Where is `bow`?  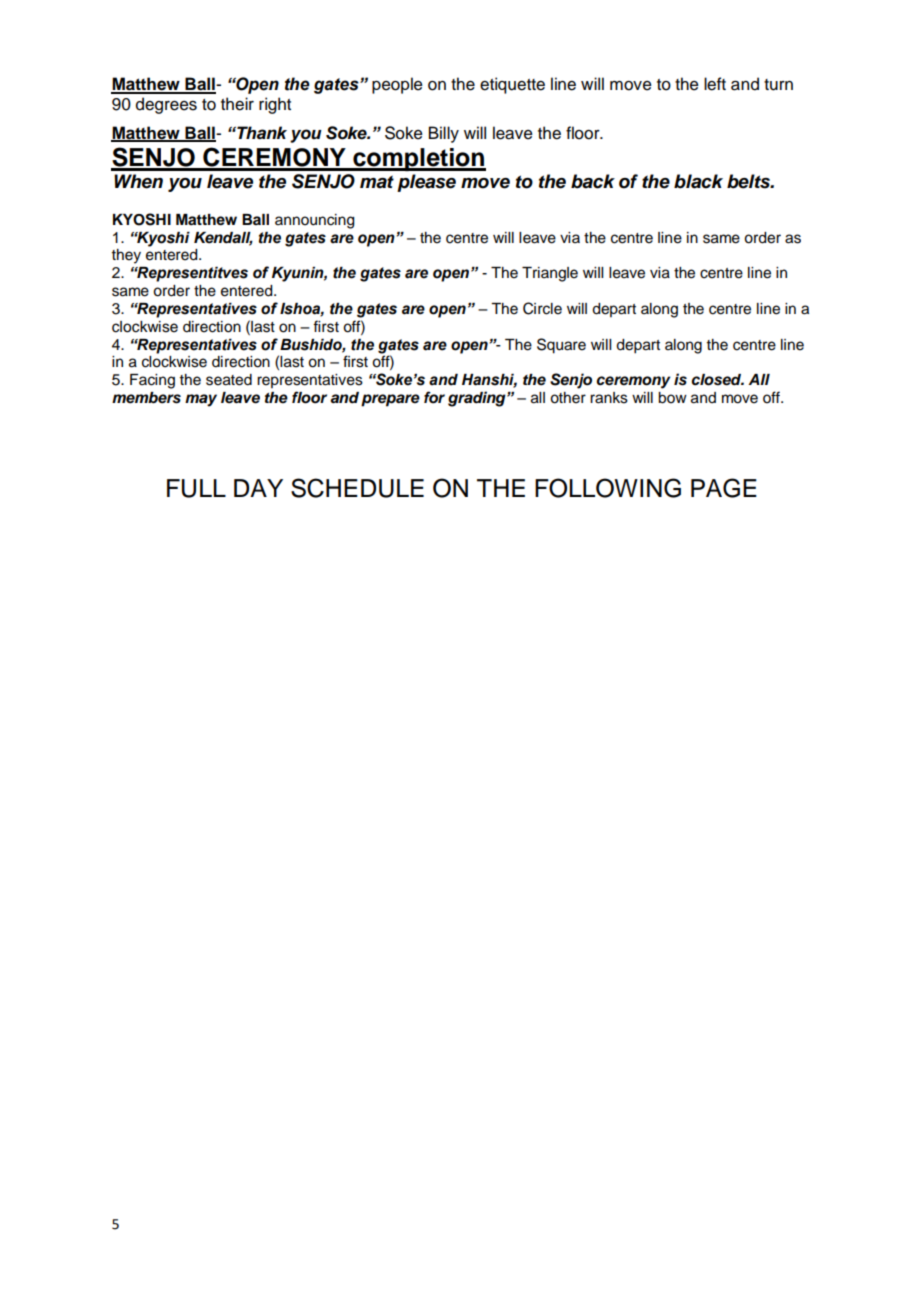 bow is located at coordinates (672, 398).
